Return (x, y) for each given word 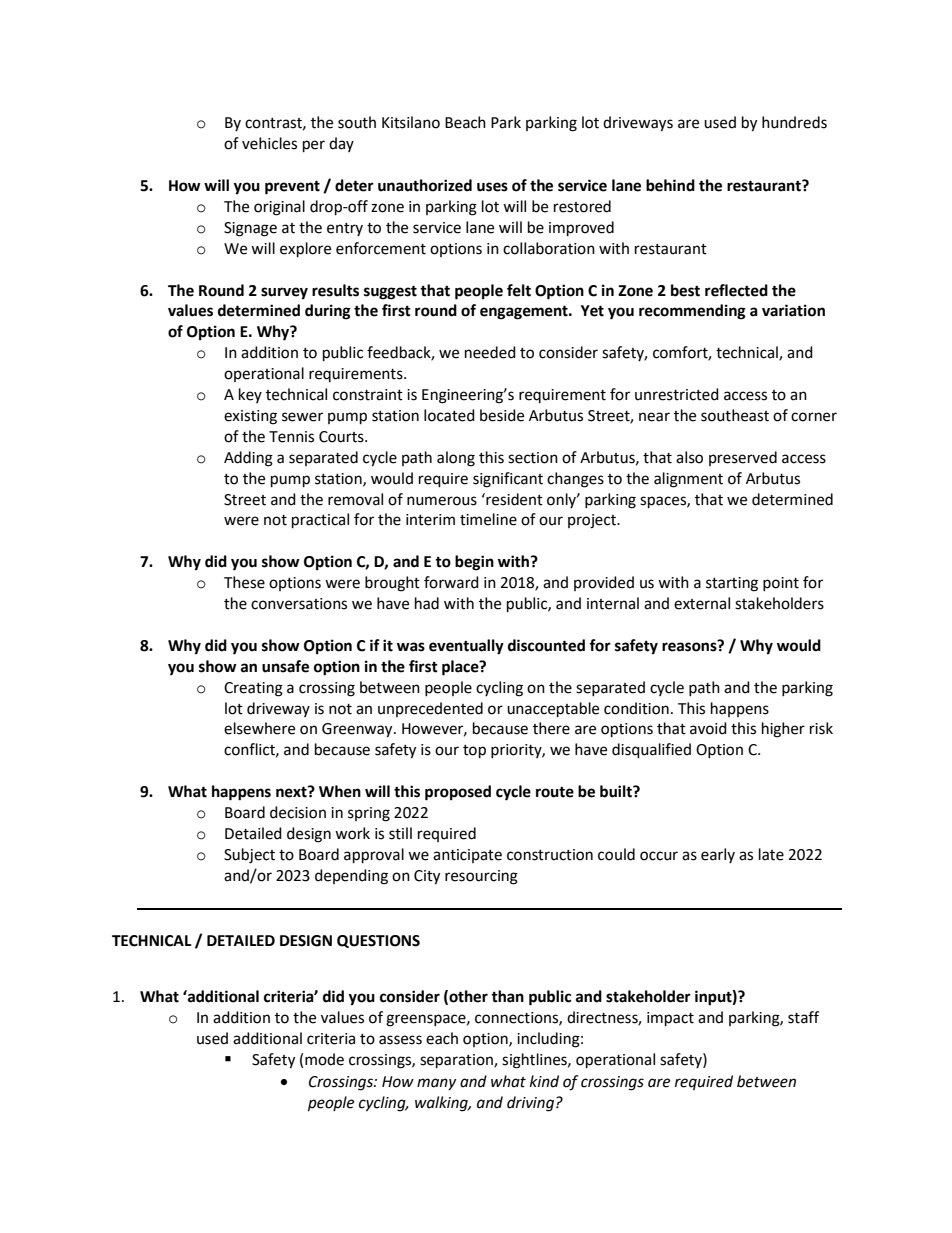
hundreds (794, 122)
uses (492, 187)
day (341, 144)
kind (544, 1081)
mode (324, 1059)
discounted (546, 645)
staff (803, 1017)
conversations (299, 604)
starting (732, 584)
